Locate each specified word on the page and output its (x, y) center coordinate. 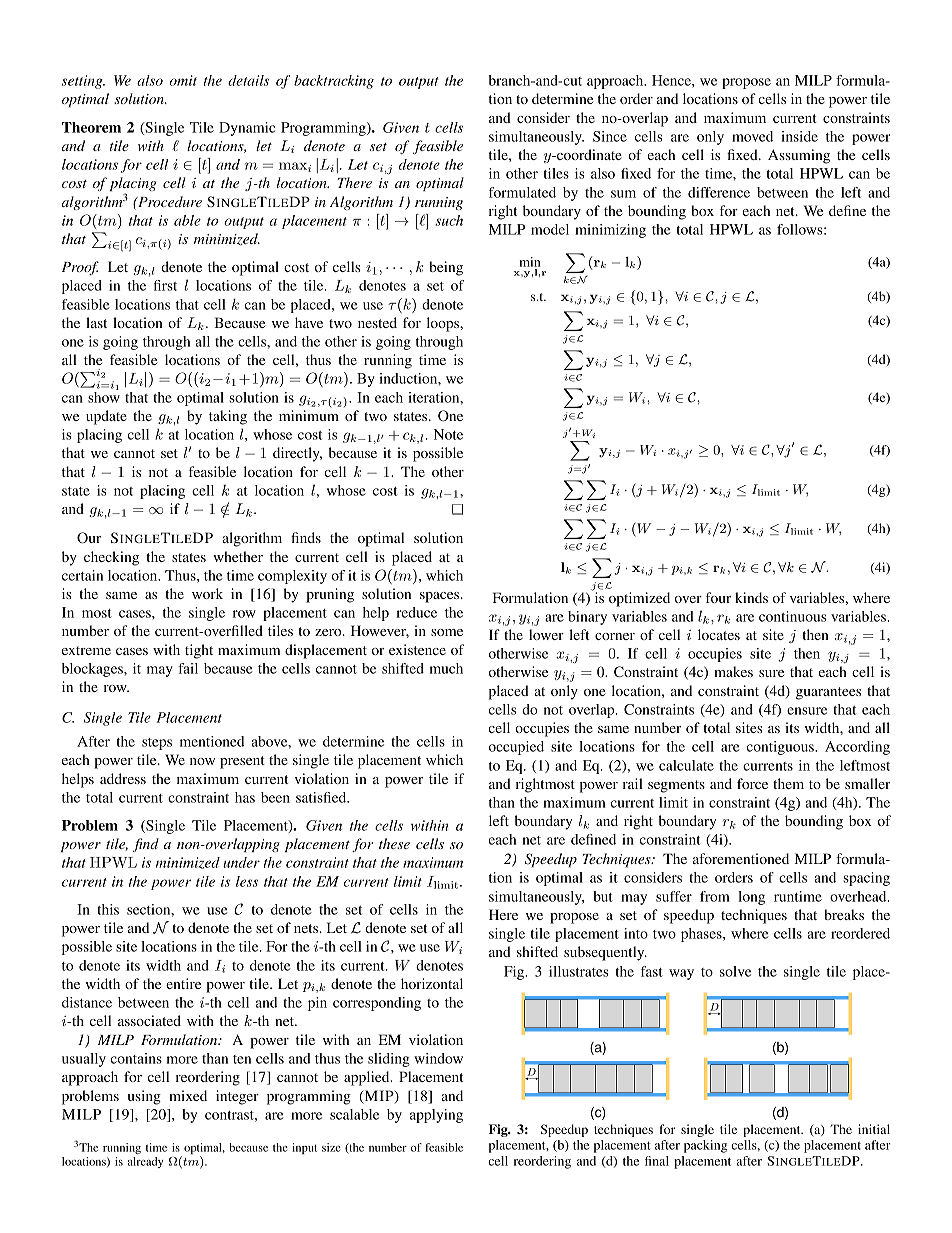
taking (228, 417)
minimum (309, 415)
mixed (188, 1095)
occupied (516, 748)
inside (799, 136)
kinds (751, 597)
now (202, 761)
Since (610, 136)
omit (183, 80)
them (788, 783)
